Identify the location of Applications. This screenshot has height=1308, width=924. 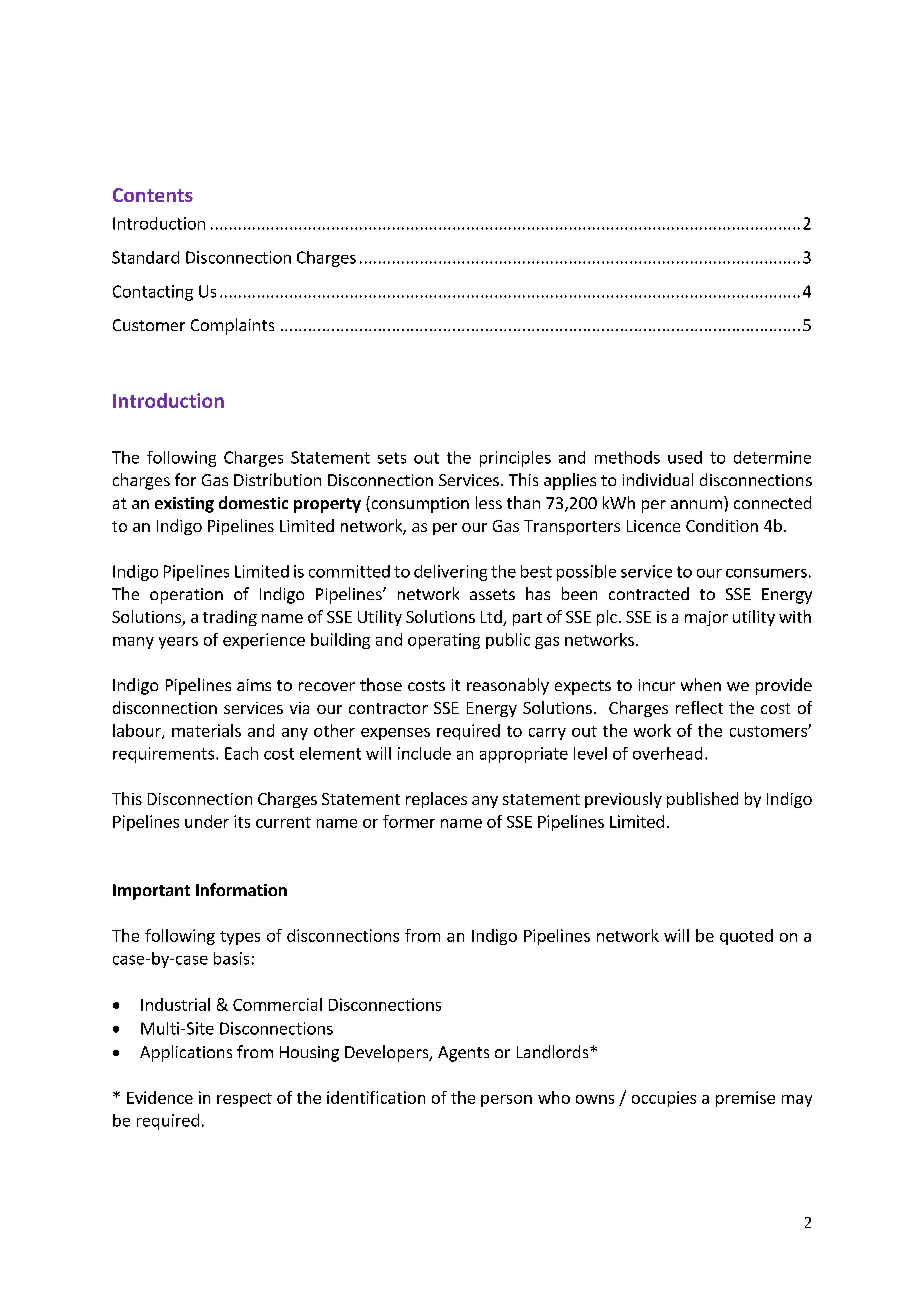
(186, 1053).
